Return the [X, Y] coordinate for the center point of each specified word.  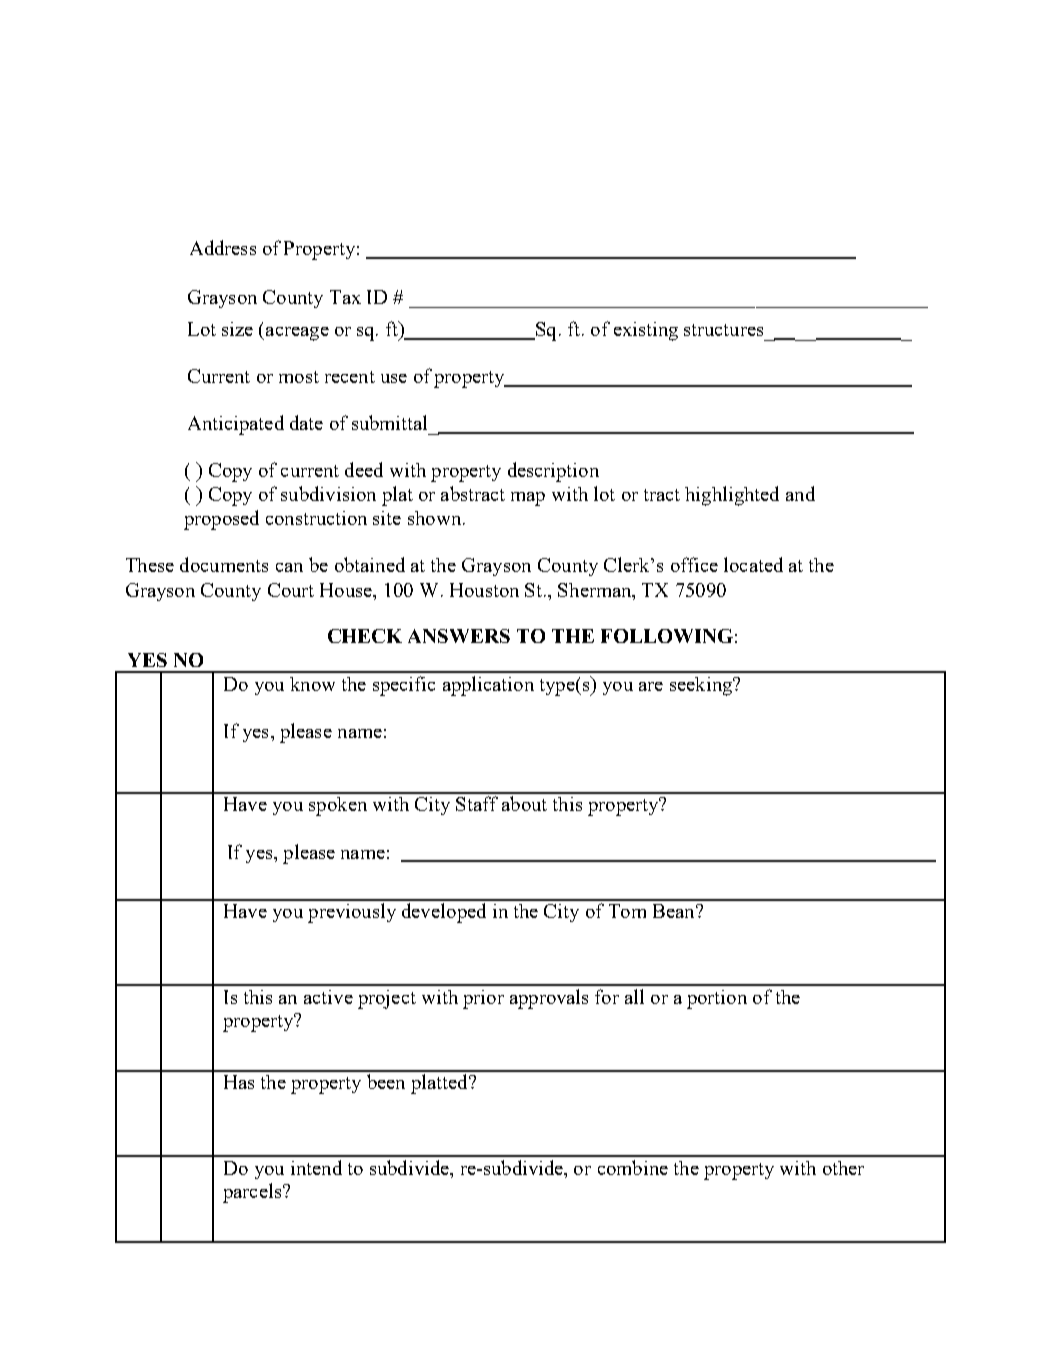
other [843, 1168]
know [312, 684]
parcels [252, 1193]
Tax [345, 297]
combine [633, 1167]
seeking [702, 686]
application [488, 686]
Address [223, 247]
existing [646, 331]
